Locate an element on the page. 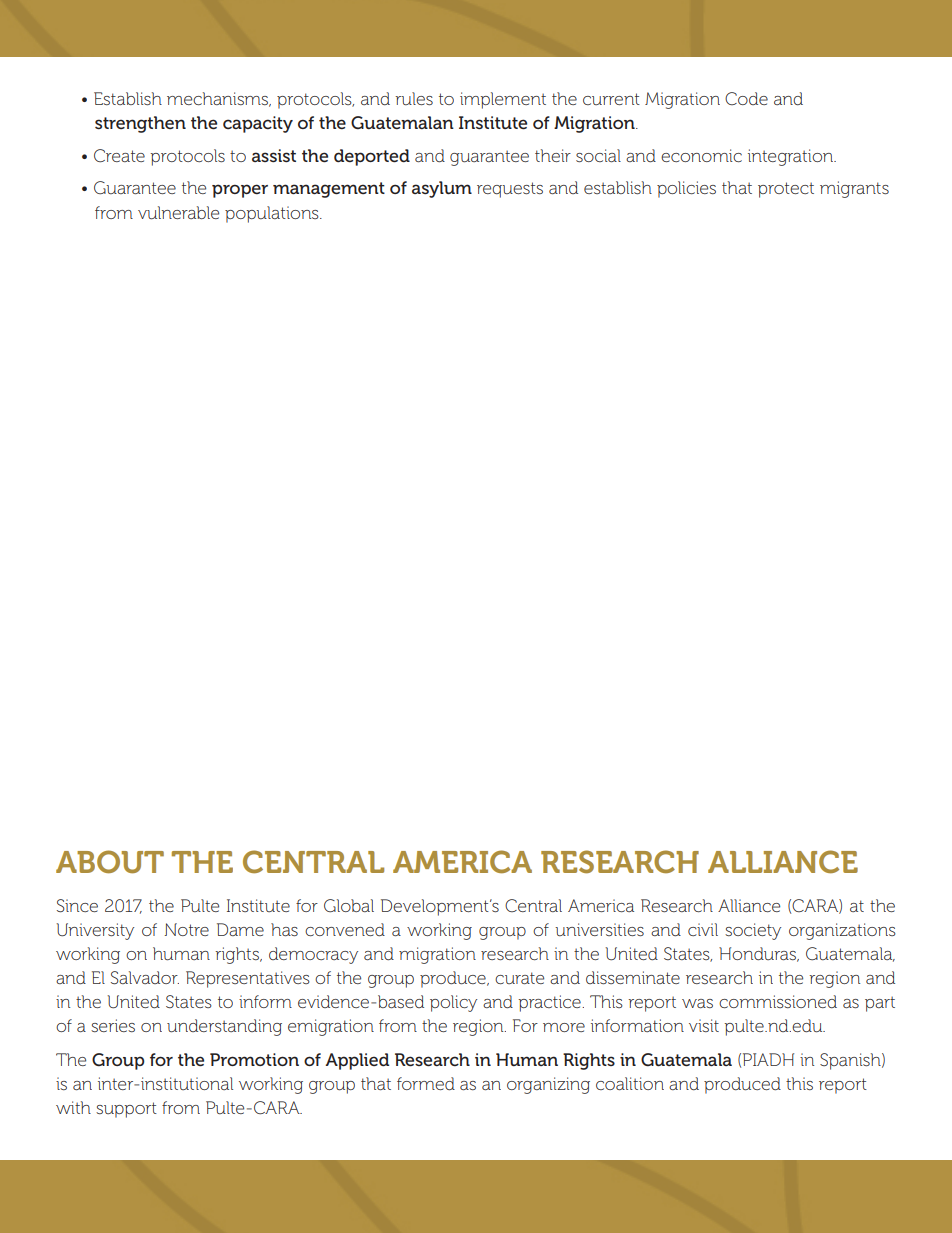  integration is located at coordinates (792, 157).
